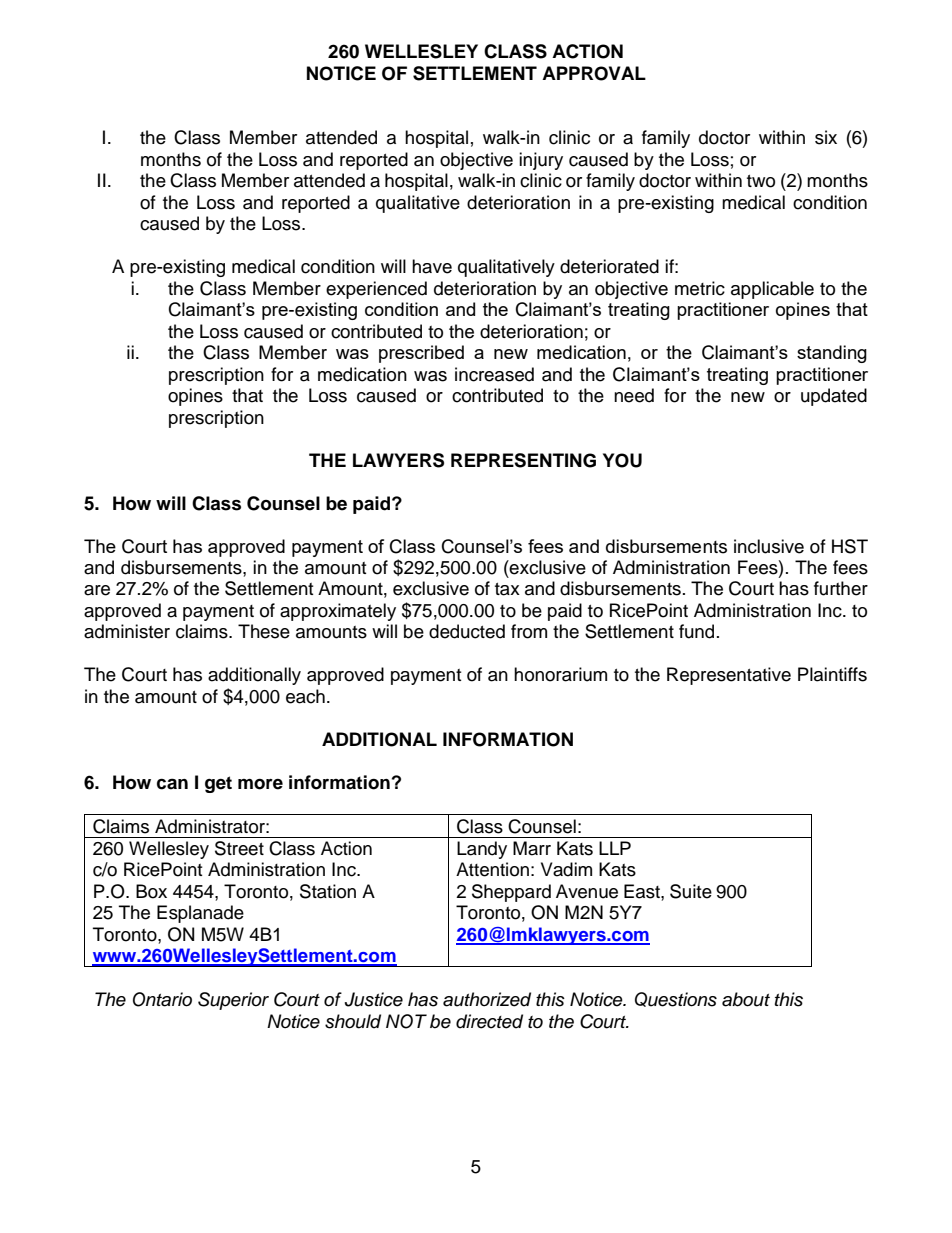 This screenshot has width=952, height=1233. What do you see at coordinates (826, 137) in the screenshot?
I see `six` at bounding box center [826, 137].
